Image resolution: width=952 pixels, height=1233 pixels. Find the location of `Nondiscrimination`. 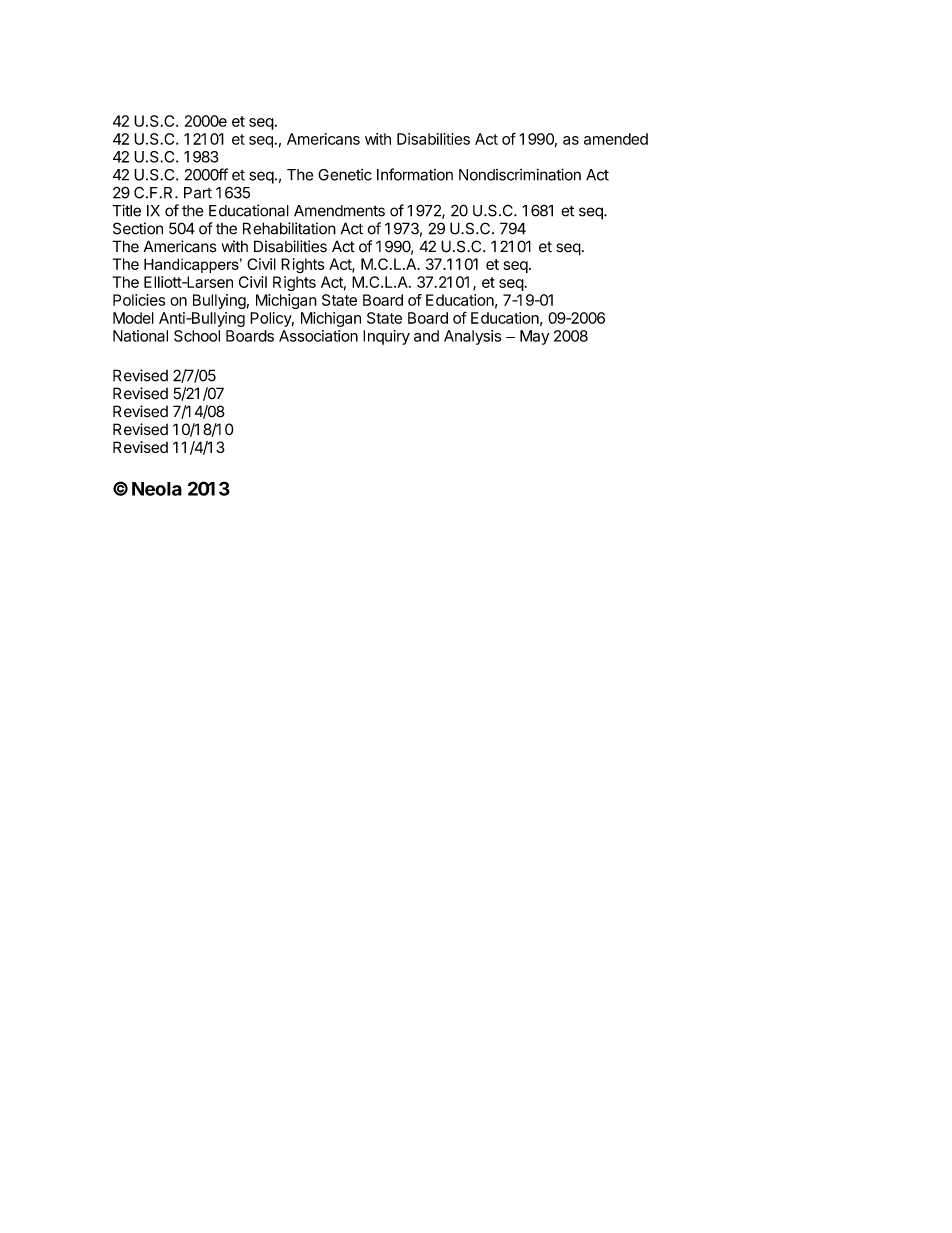

Nondiscrimination is located at coordinates (520, 174).
